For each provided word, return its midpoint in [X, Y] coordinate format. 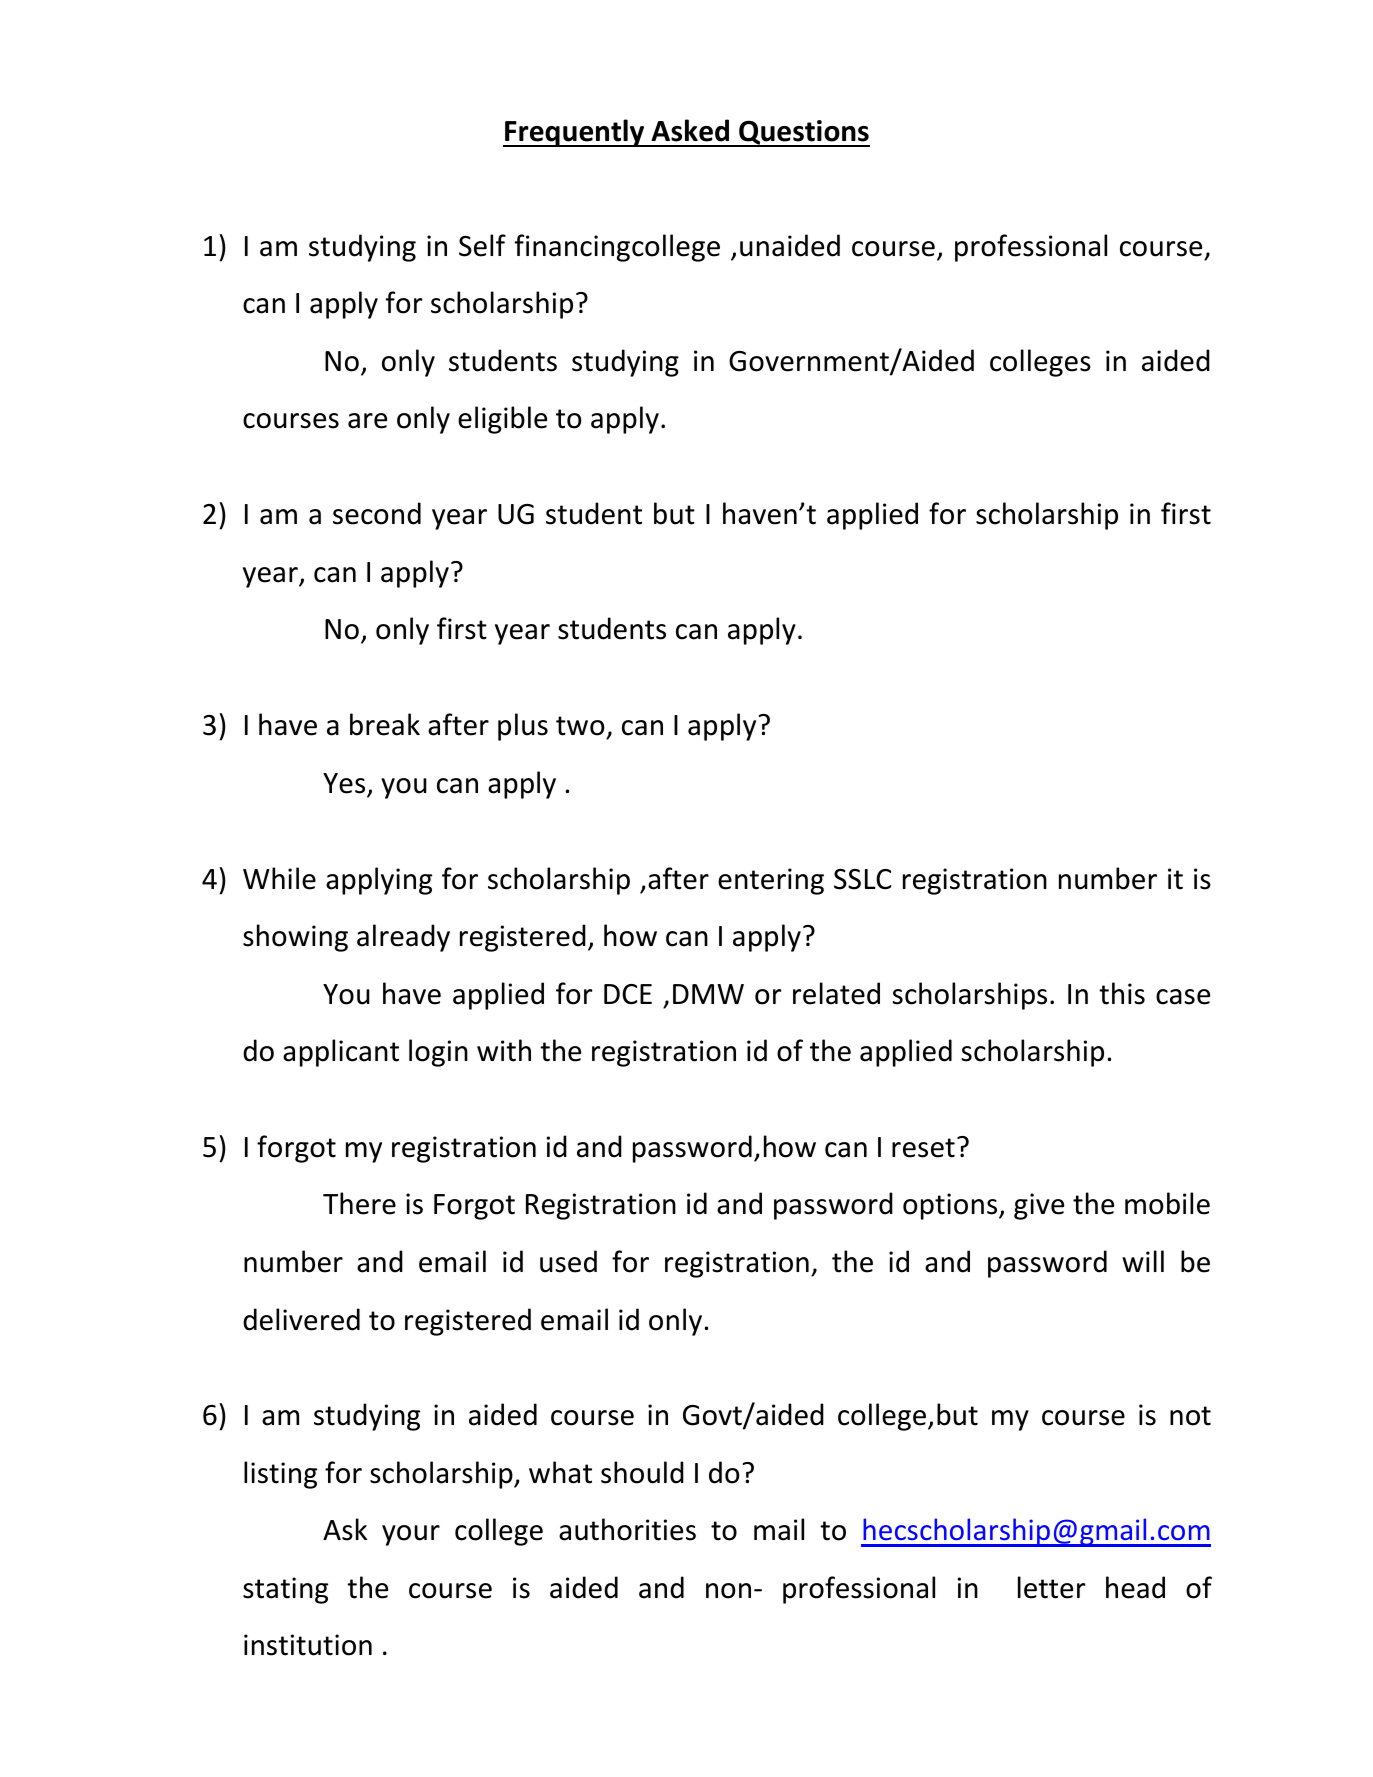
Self [482, 245]
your [411, 1535]
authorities [627, 1529]
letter [1051, 1587]
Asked [690, 130]
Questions [803, 133]
